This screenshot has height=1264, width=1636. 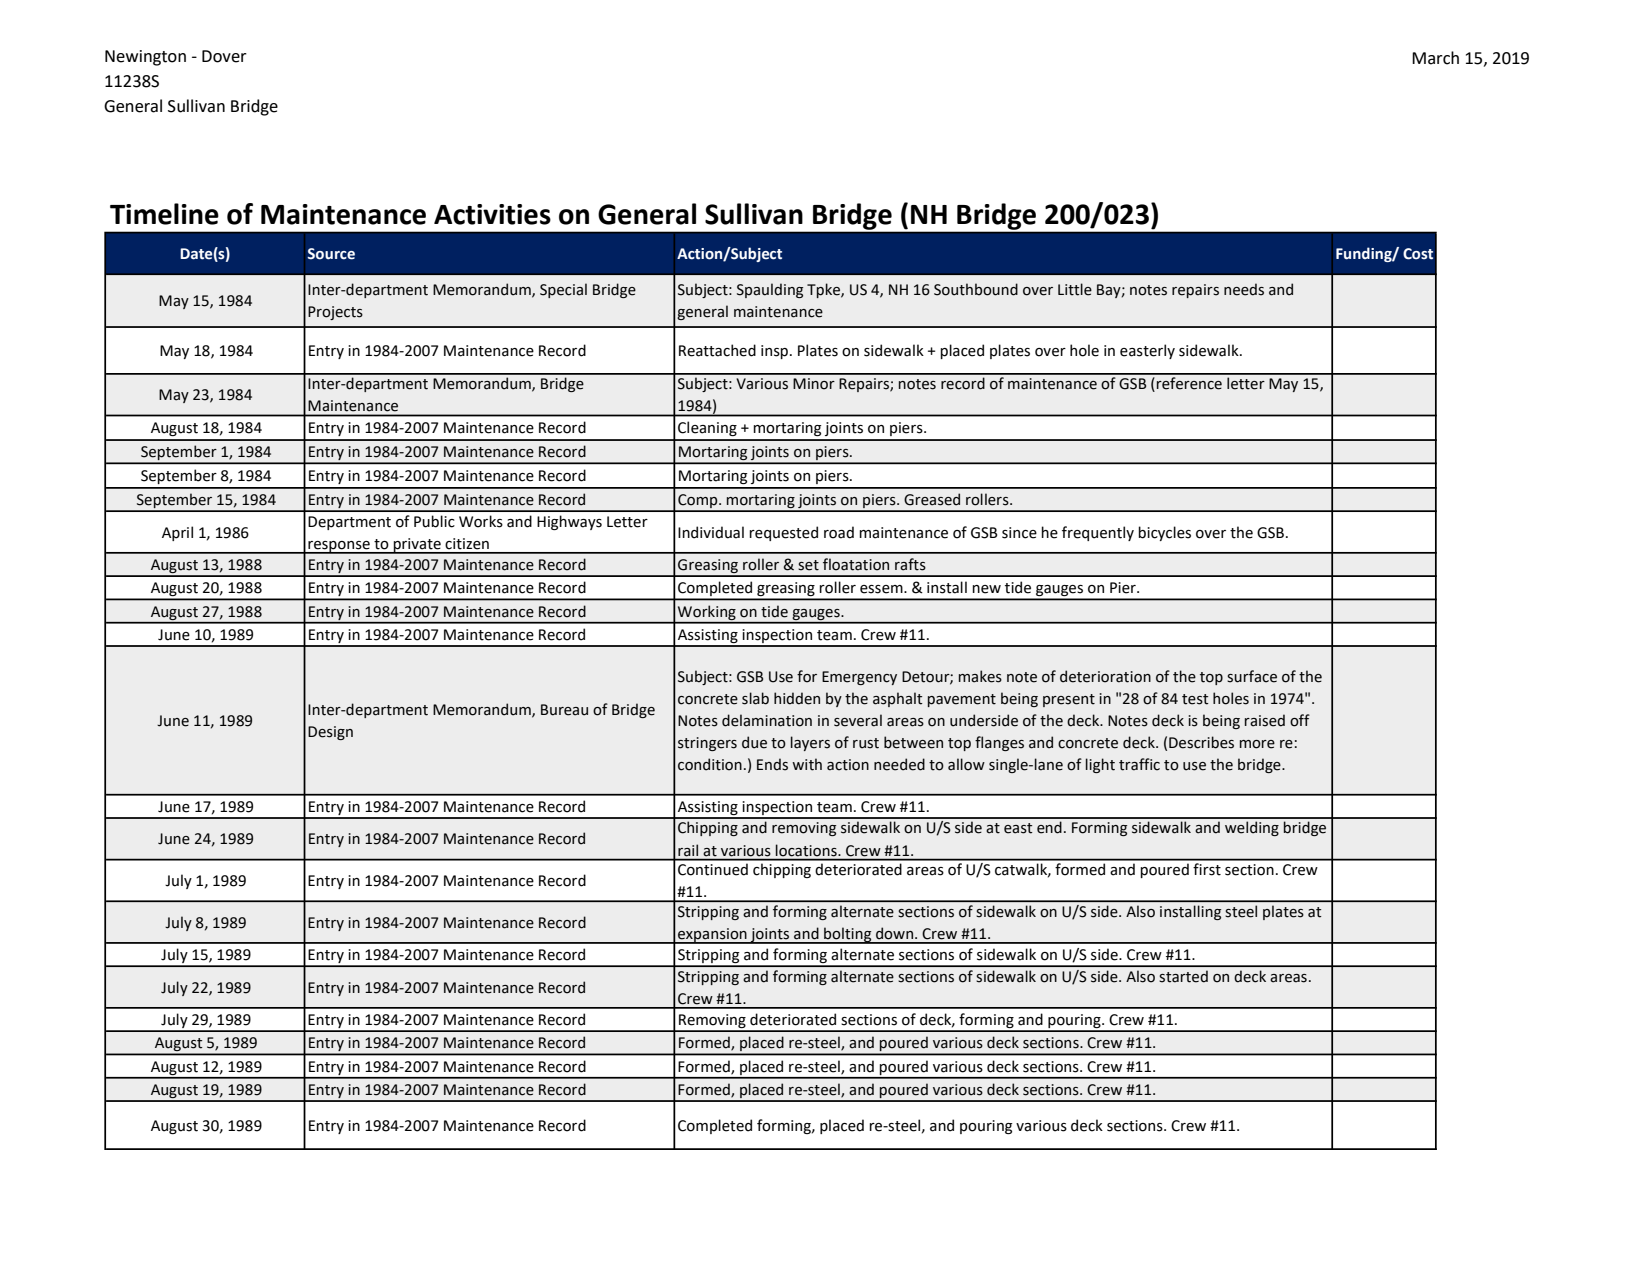 I want to click on Emergency, so click(x=859, y=678).
